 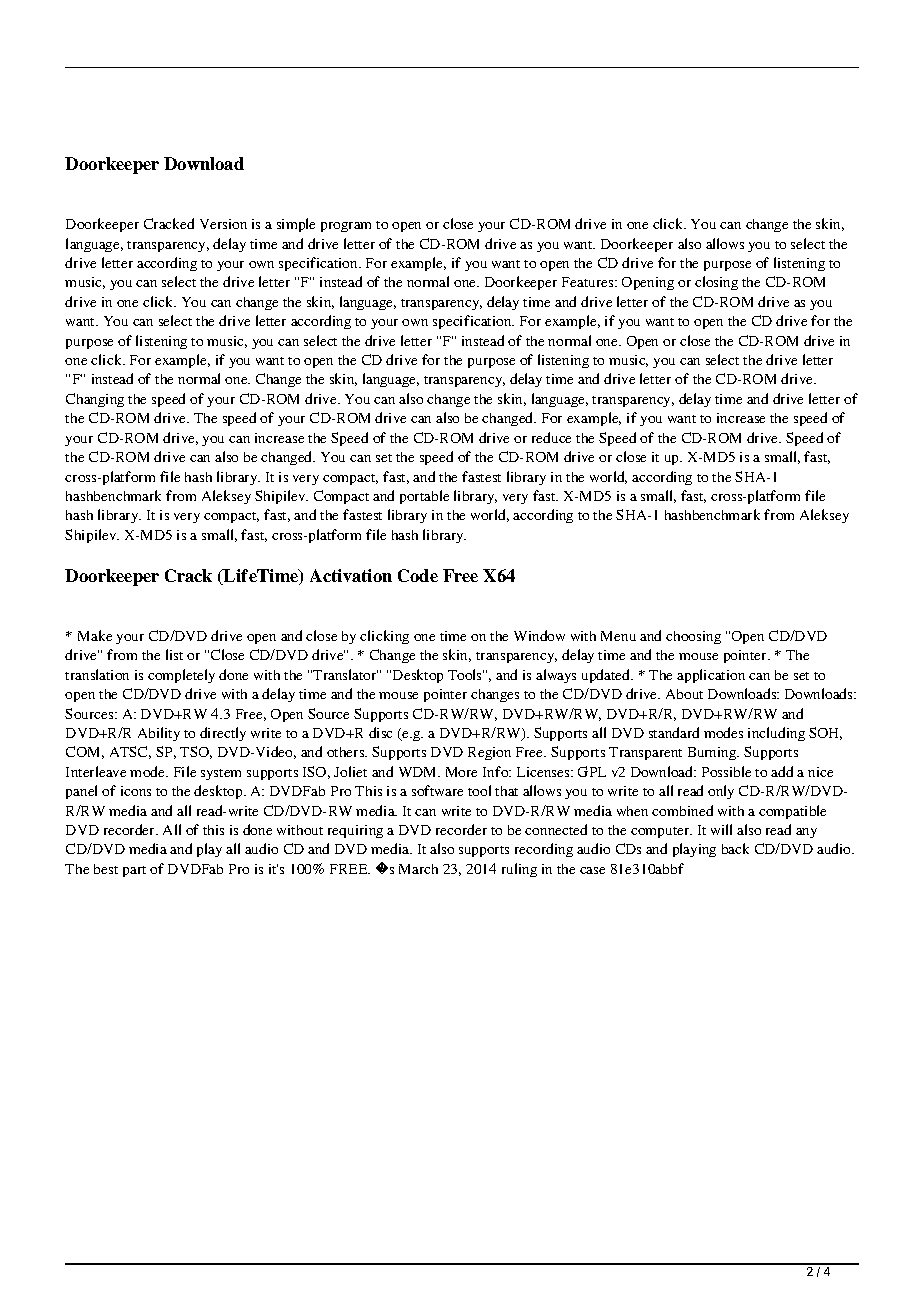 What do you see at coordinates (95, 400) in the image?
I see `Changing` at bounding box center [95, 400].
